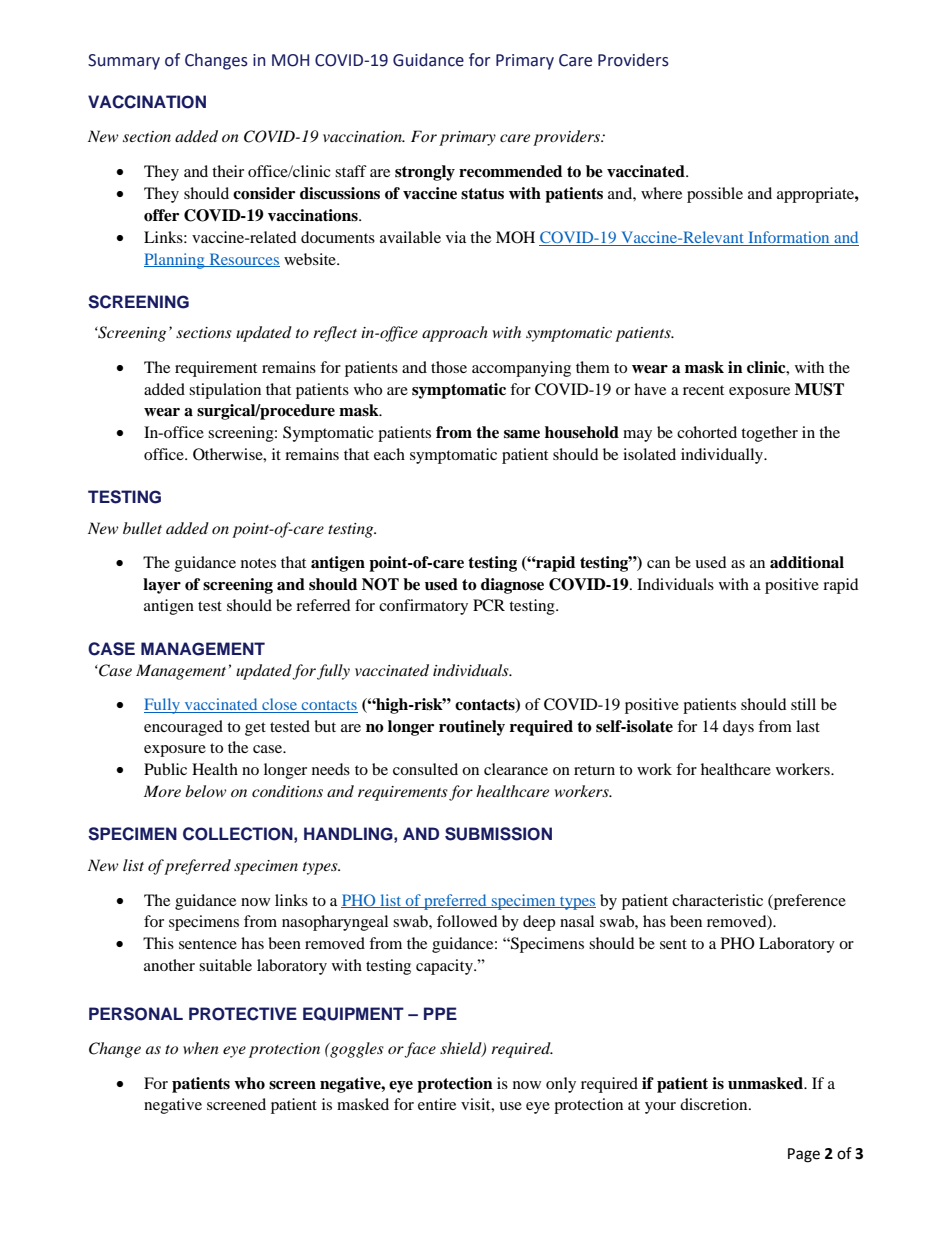  What do you see at coordinates (715, 195) in the image?
I see `possible` at bounding box center [715, 195].
